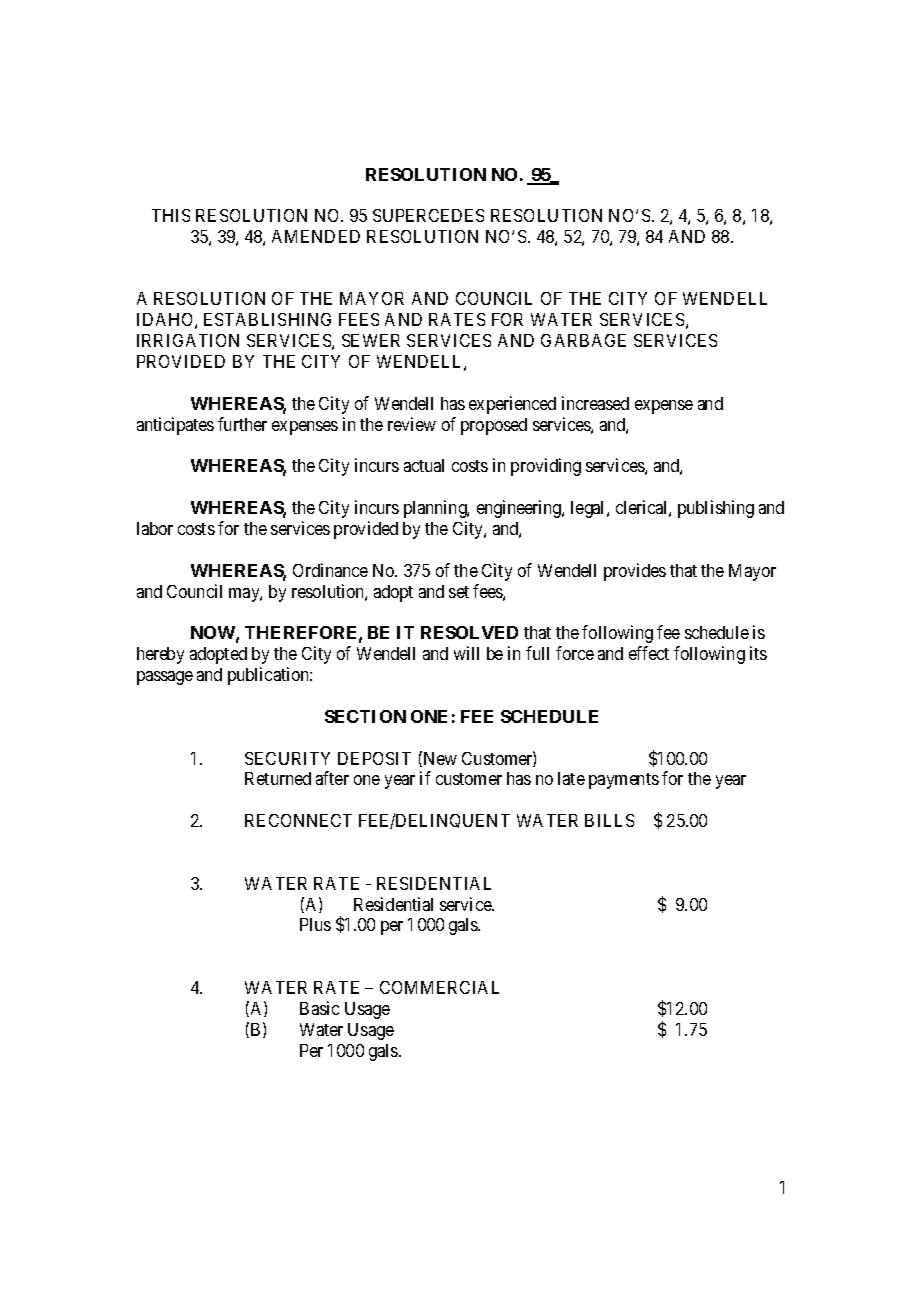  Describe the element at coordinates (171, 215) in the screenshot. I see `THIS` at that location.
